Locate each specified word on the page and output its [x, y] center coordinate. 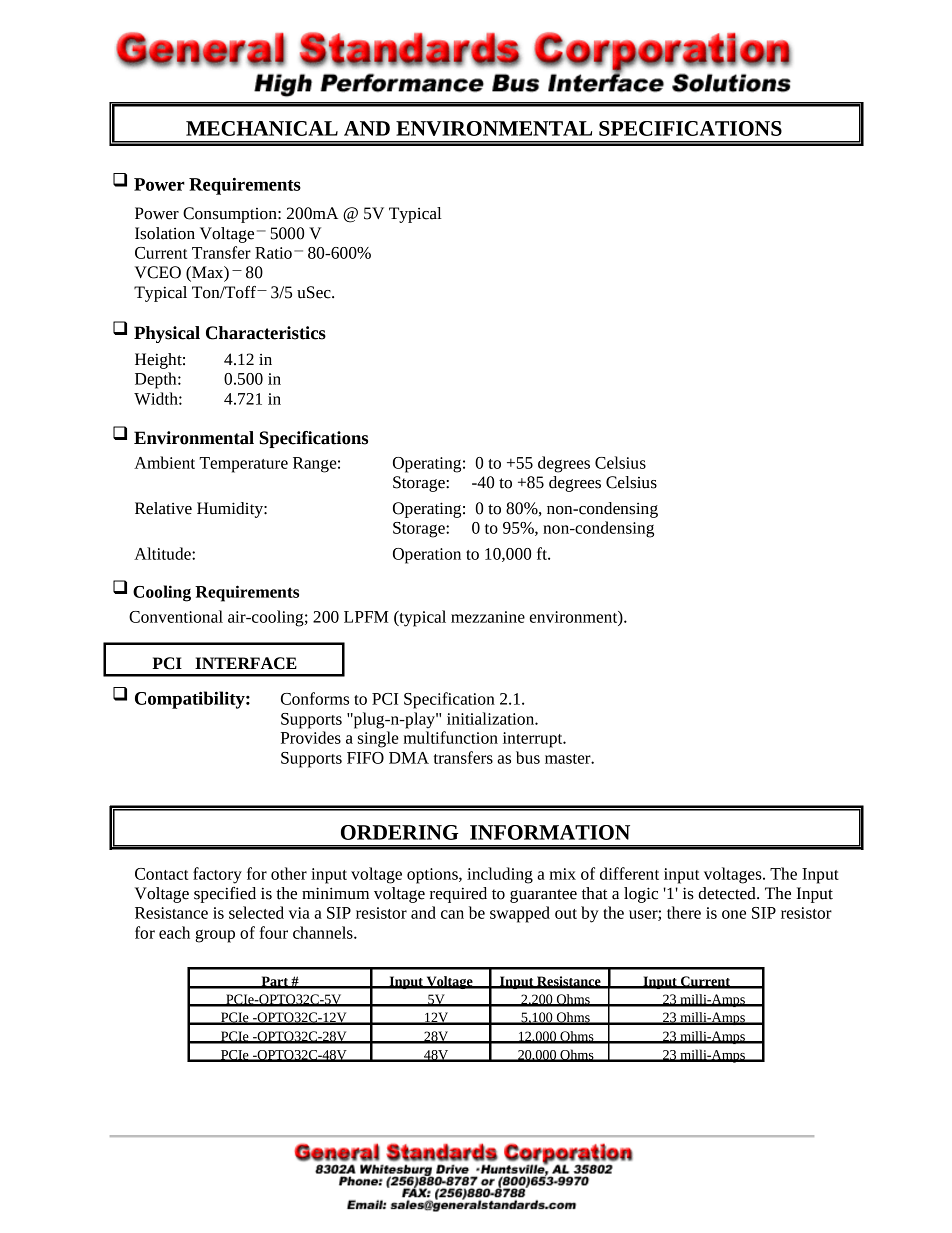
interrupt [534, 740]
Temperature [243, 465]
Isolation [165, 233]
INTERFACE [246, 663]
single [378, 739]
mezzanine [488, 617]
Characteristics [266, 333]
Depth [157, 380]
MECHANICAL [262, 128]
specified [225, 895]
